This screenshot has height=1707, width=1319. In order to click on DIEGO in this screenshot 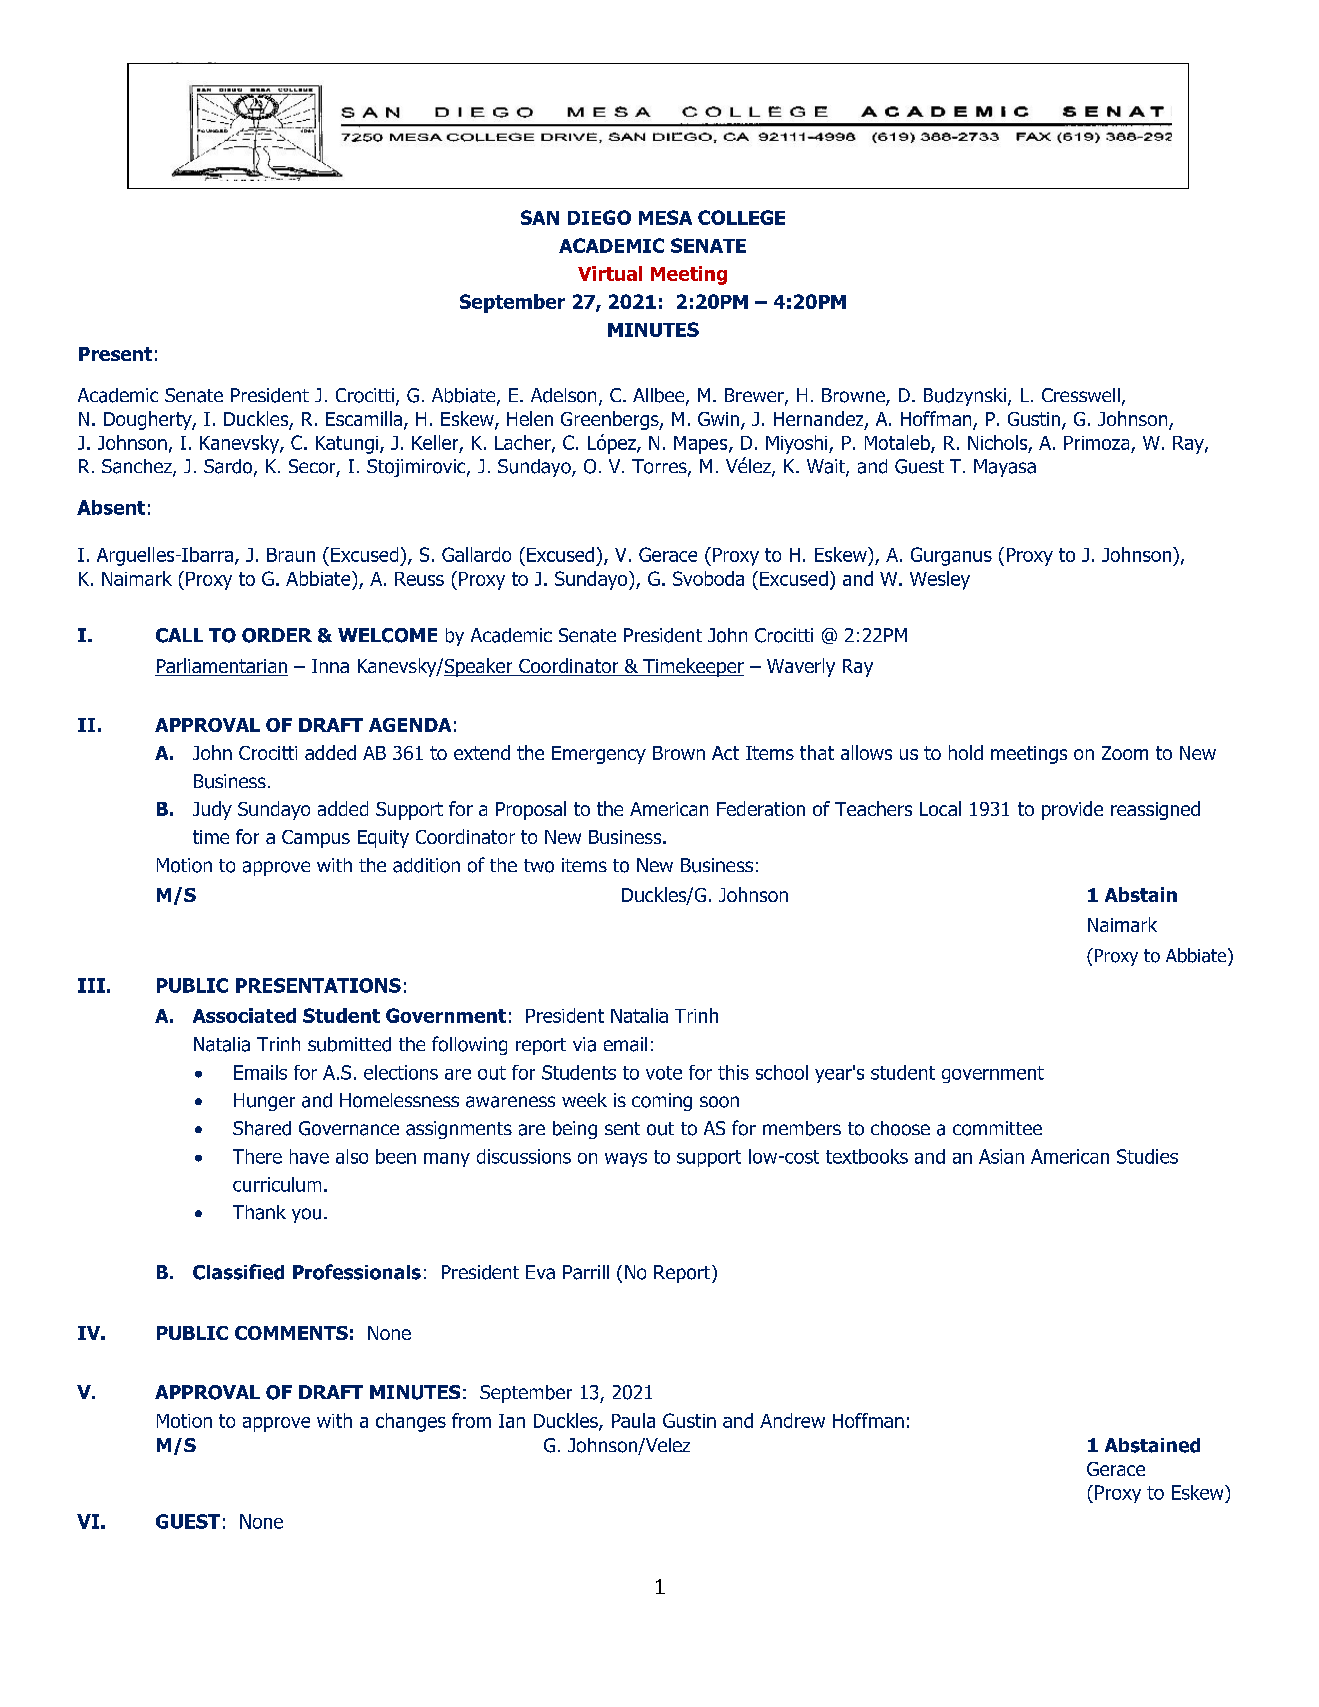, I will do `click(599, 217)`.
